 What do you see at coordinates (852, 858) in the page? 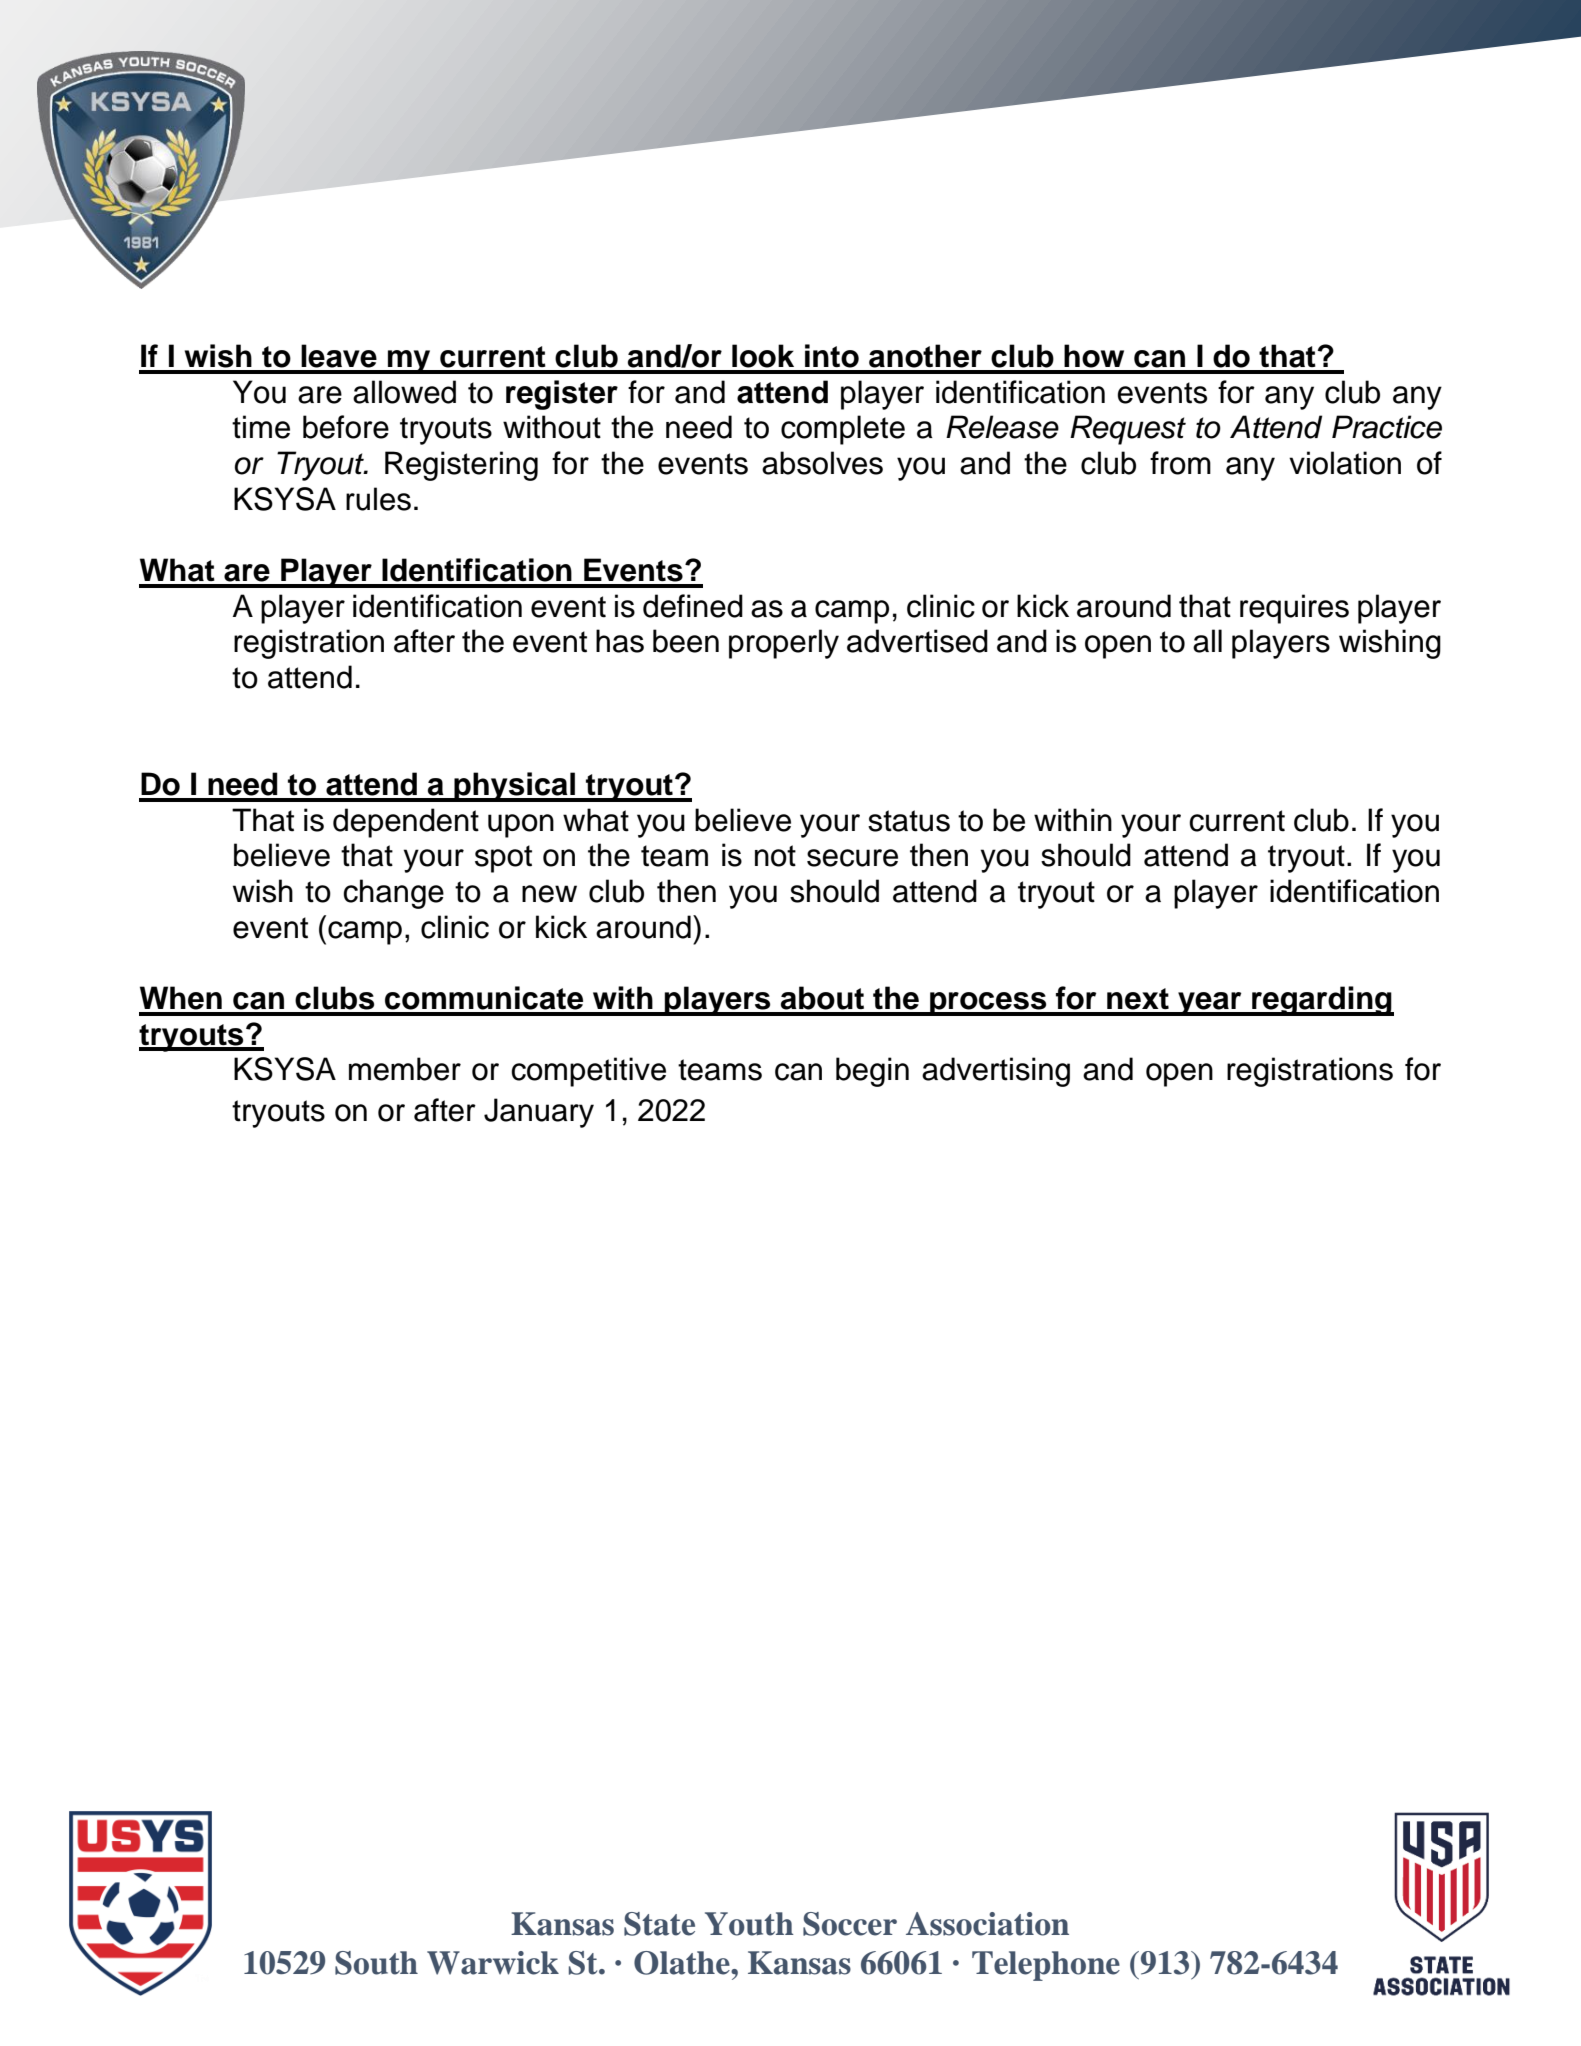
I see `secure` at bounding box center [852, 858].
